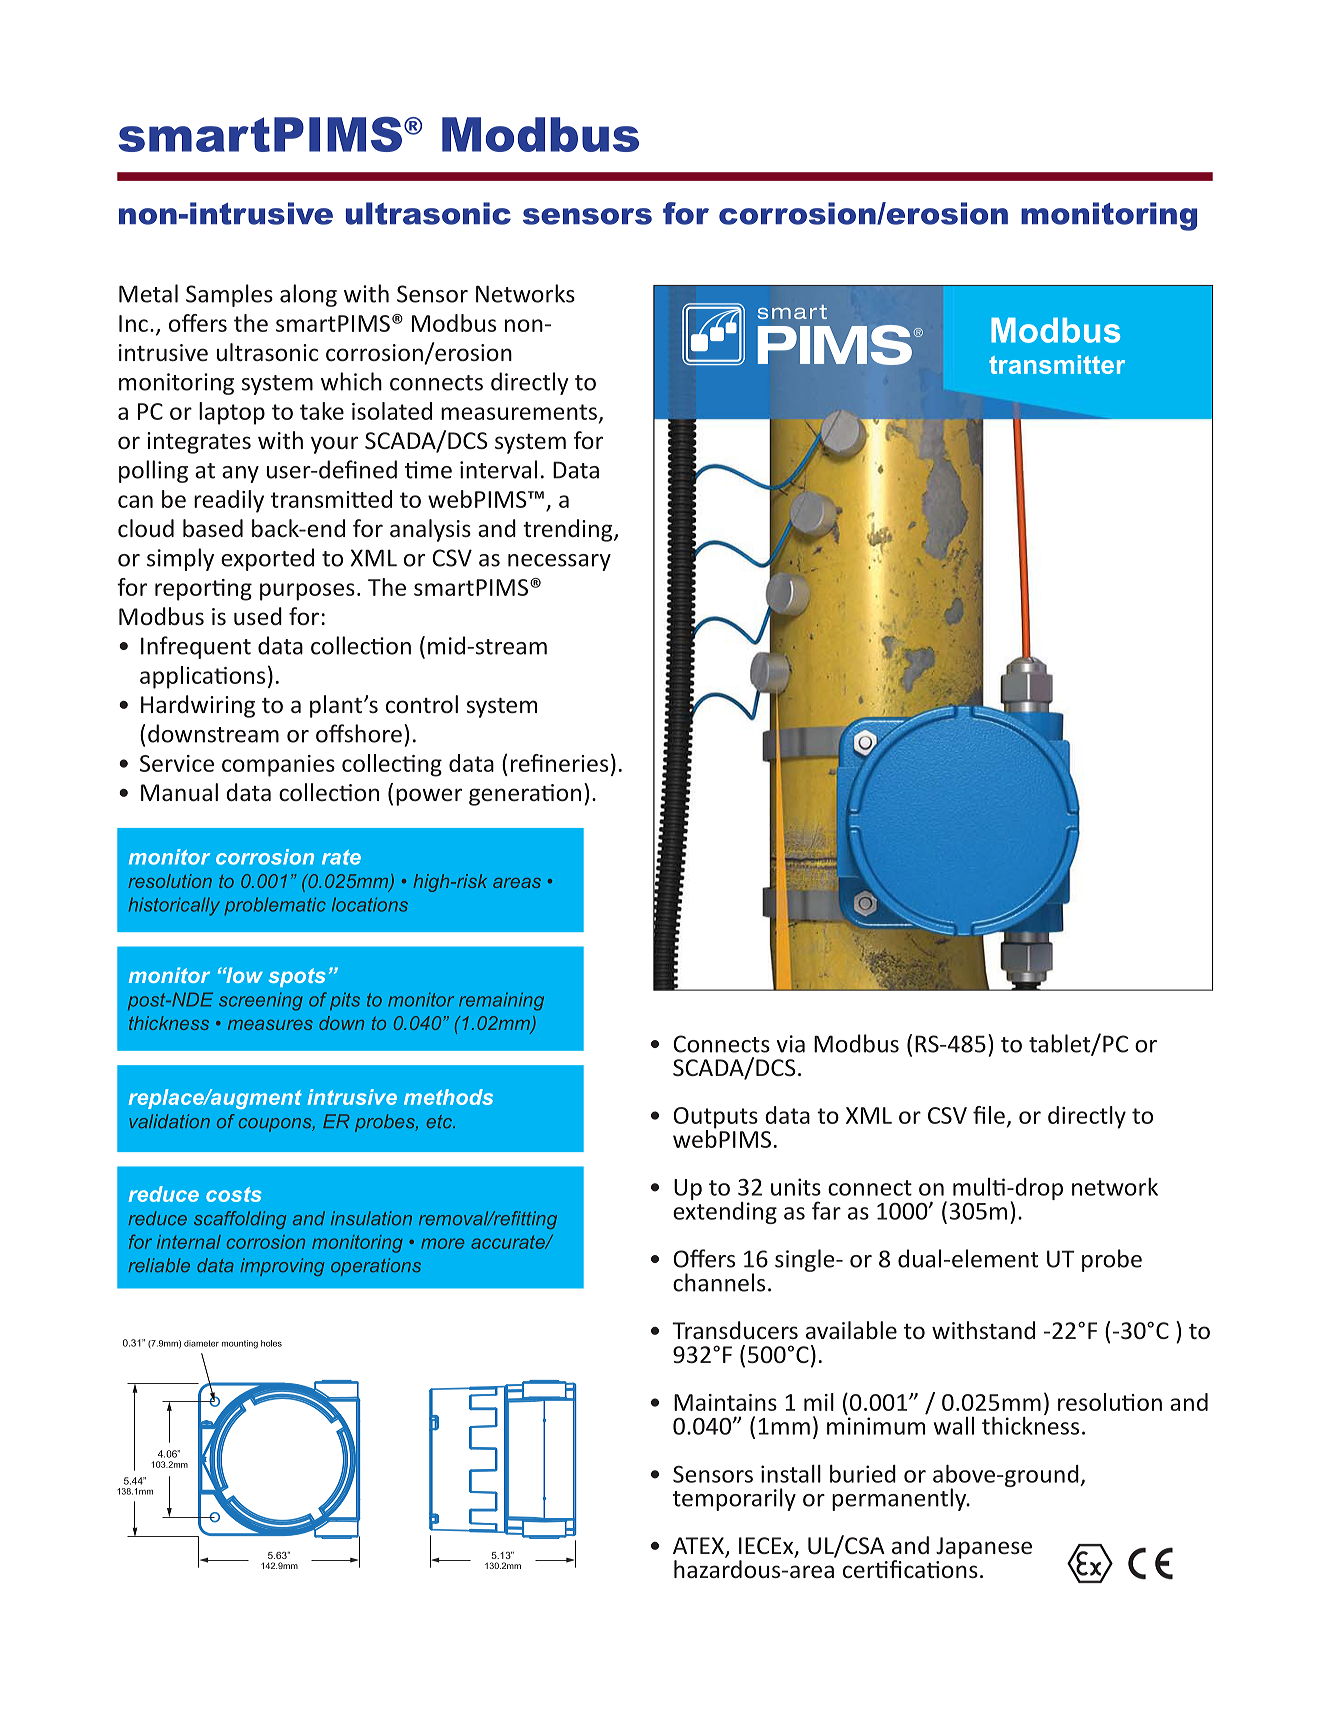 This screenshot has width=1330, height=1721. Describe the element at coordinates (569, 530) in the screenshot. I see `trending` at that location.
